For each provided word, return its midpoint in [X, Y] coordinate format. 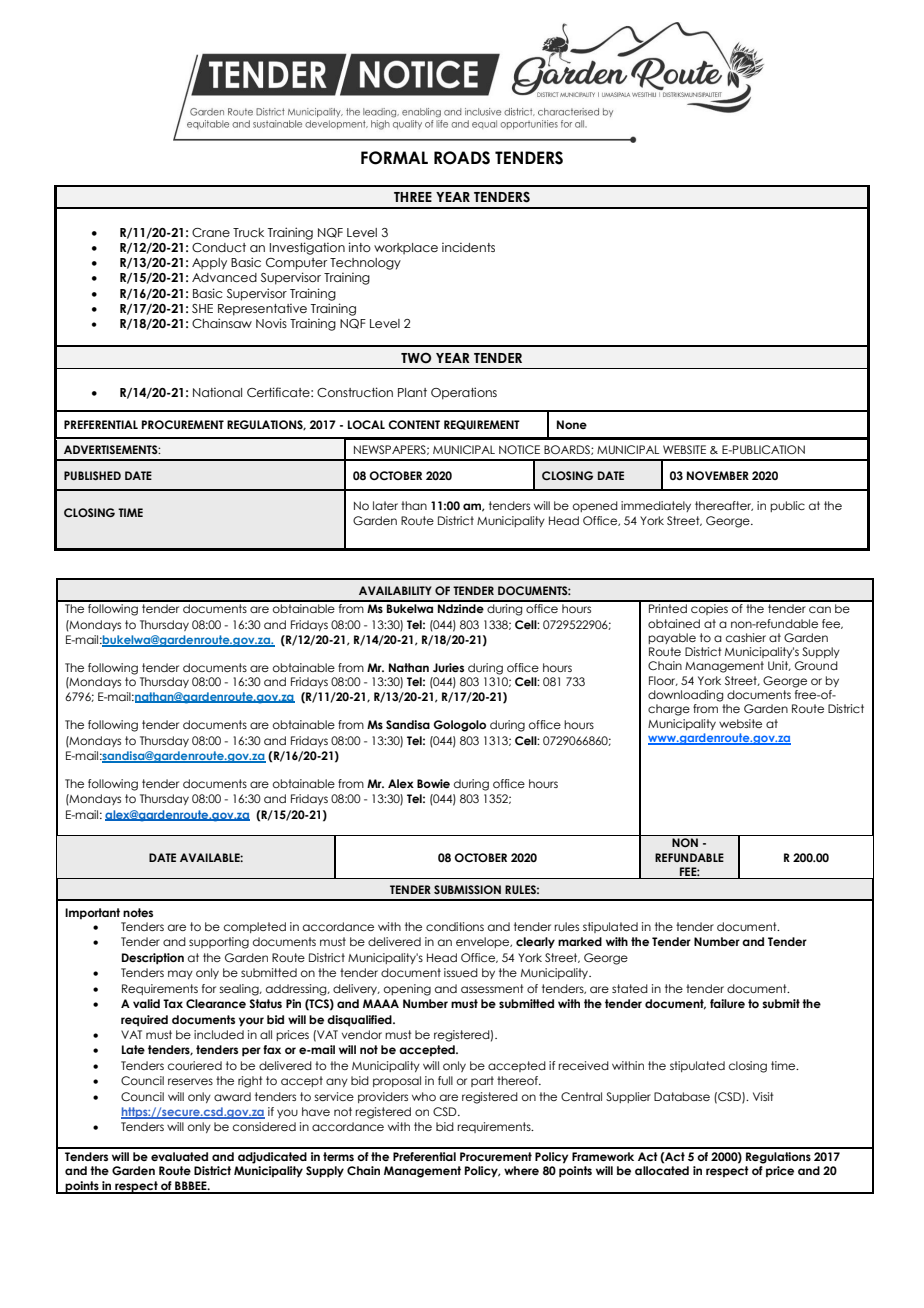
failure [727, 1003]
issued [461, 972]
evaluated [179, 1156]
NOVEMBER [718, 475]
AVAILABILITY [395, 590]
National [217, 392]
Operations [464, 393]
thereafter [724, 506]
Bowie [433, 783]
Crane [211, 232]
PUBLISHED [92, 475]
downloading [685, 696]
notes [138, 912]
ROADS [462, 158]
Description [153, 959]
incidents [468, 247]
